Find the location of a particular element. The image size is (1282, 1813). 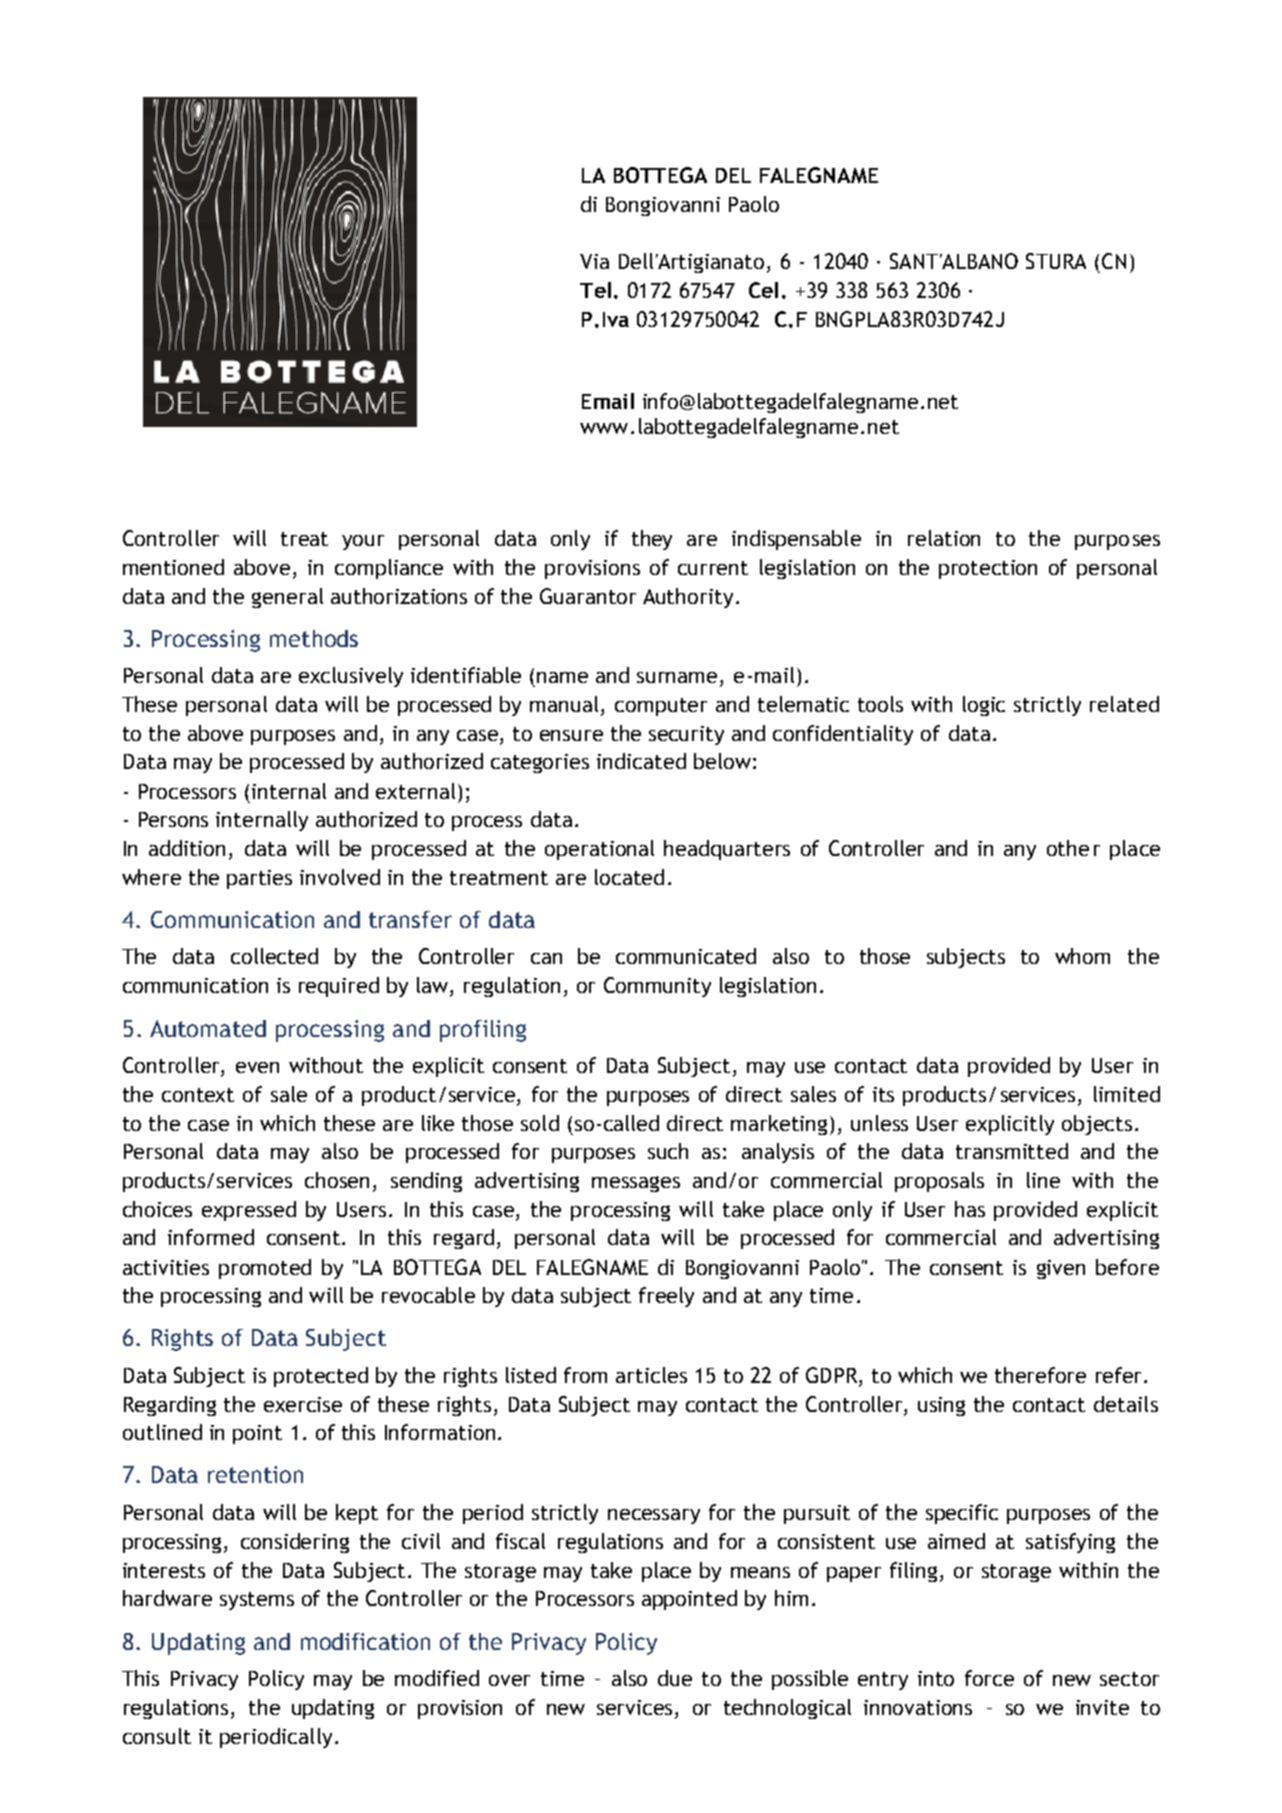

modification is located at coordinates (365, 1641).
